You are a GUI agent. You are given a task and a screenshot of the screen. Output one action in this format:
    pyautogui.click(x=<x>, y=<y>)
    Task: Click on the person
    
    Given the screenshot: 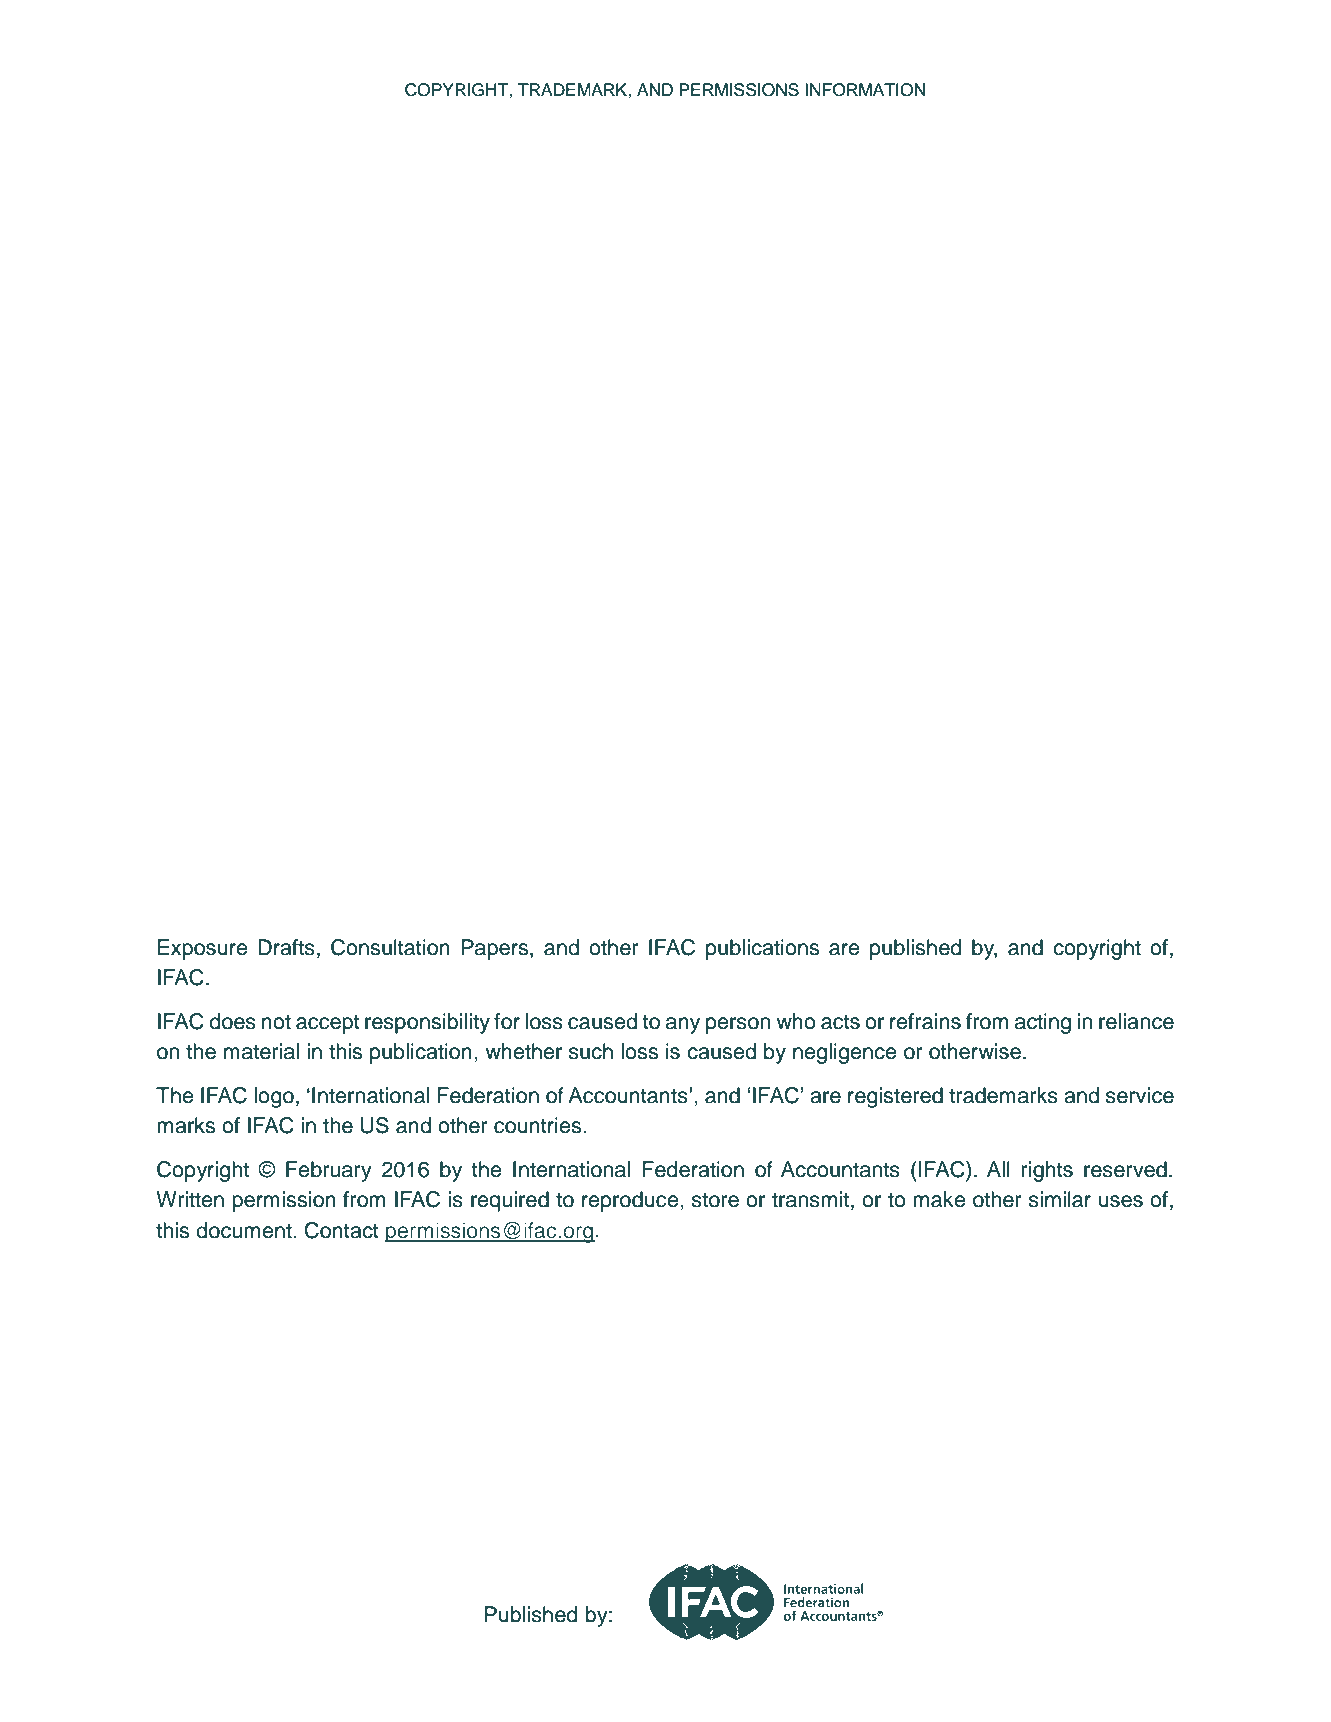 What is the action you would take?
    pyautogui.click(x=738, y=1025)
